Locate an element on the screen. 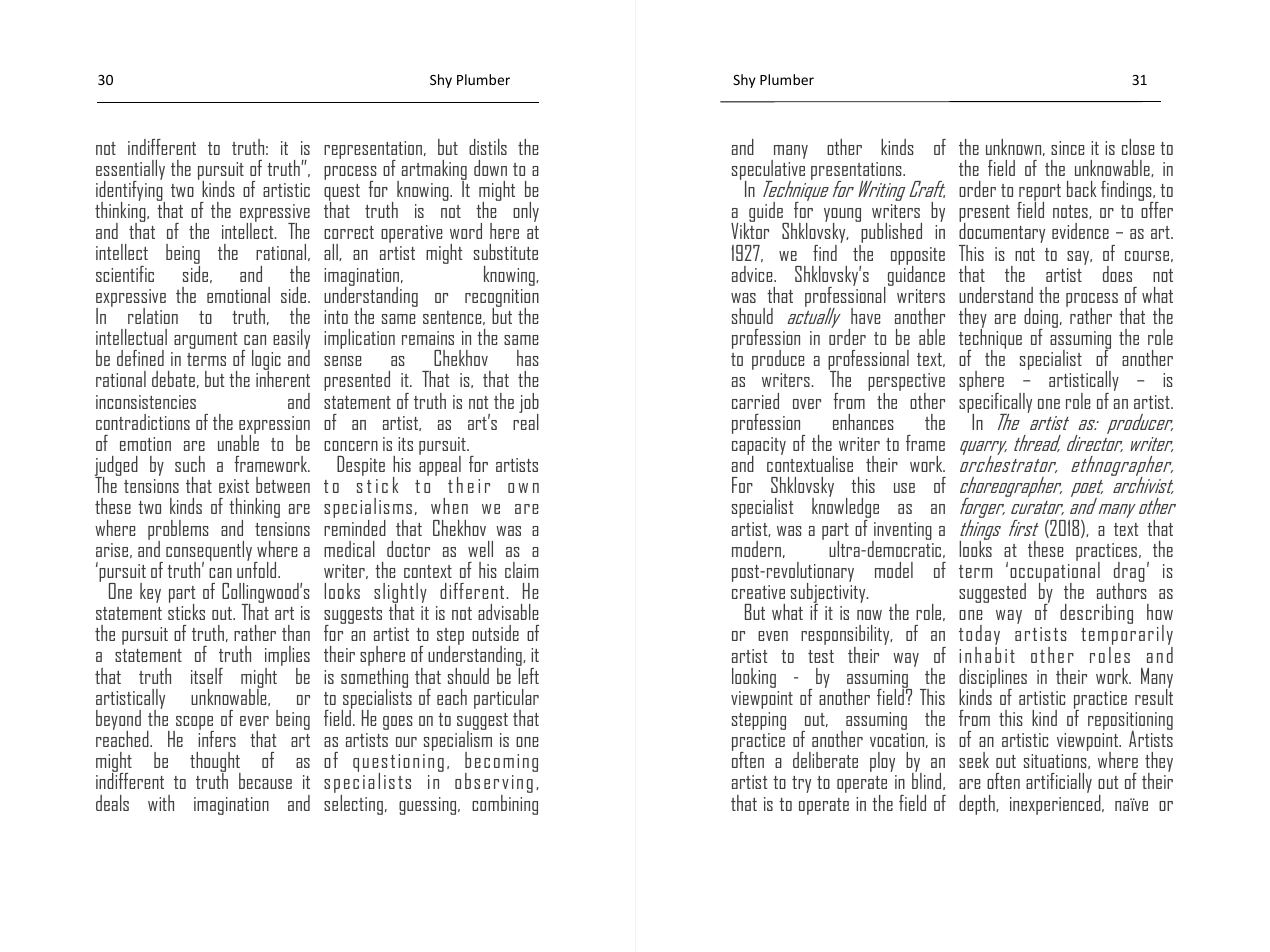  down is located at coordinates (490, 168).
